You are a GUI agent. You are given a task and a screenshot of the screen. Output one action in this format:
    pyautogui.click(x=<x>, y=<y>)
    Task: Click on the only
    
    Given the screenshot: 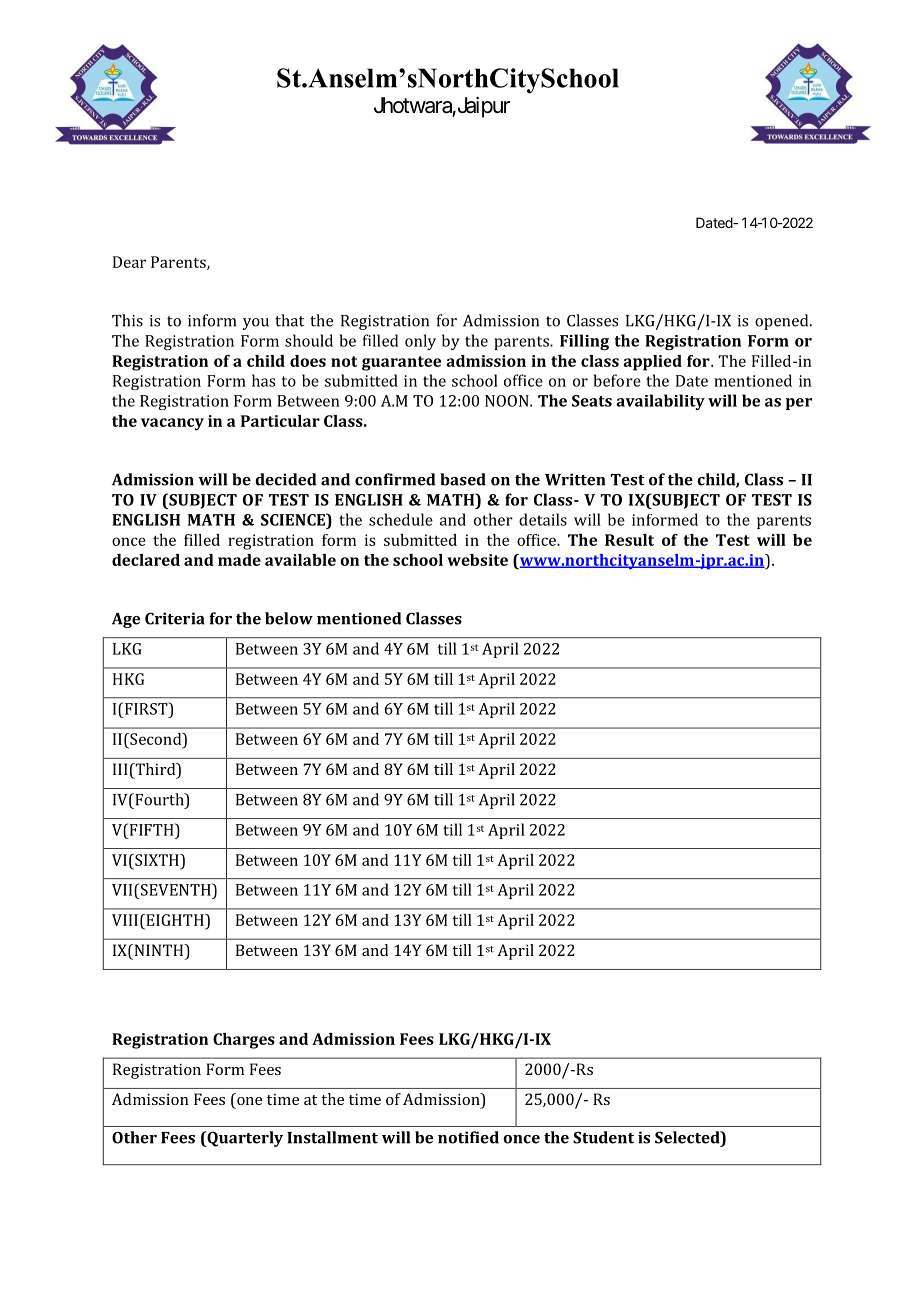 What is the action you would take?
    pyautogui.click(x=420, y=342)
